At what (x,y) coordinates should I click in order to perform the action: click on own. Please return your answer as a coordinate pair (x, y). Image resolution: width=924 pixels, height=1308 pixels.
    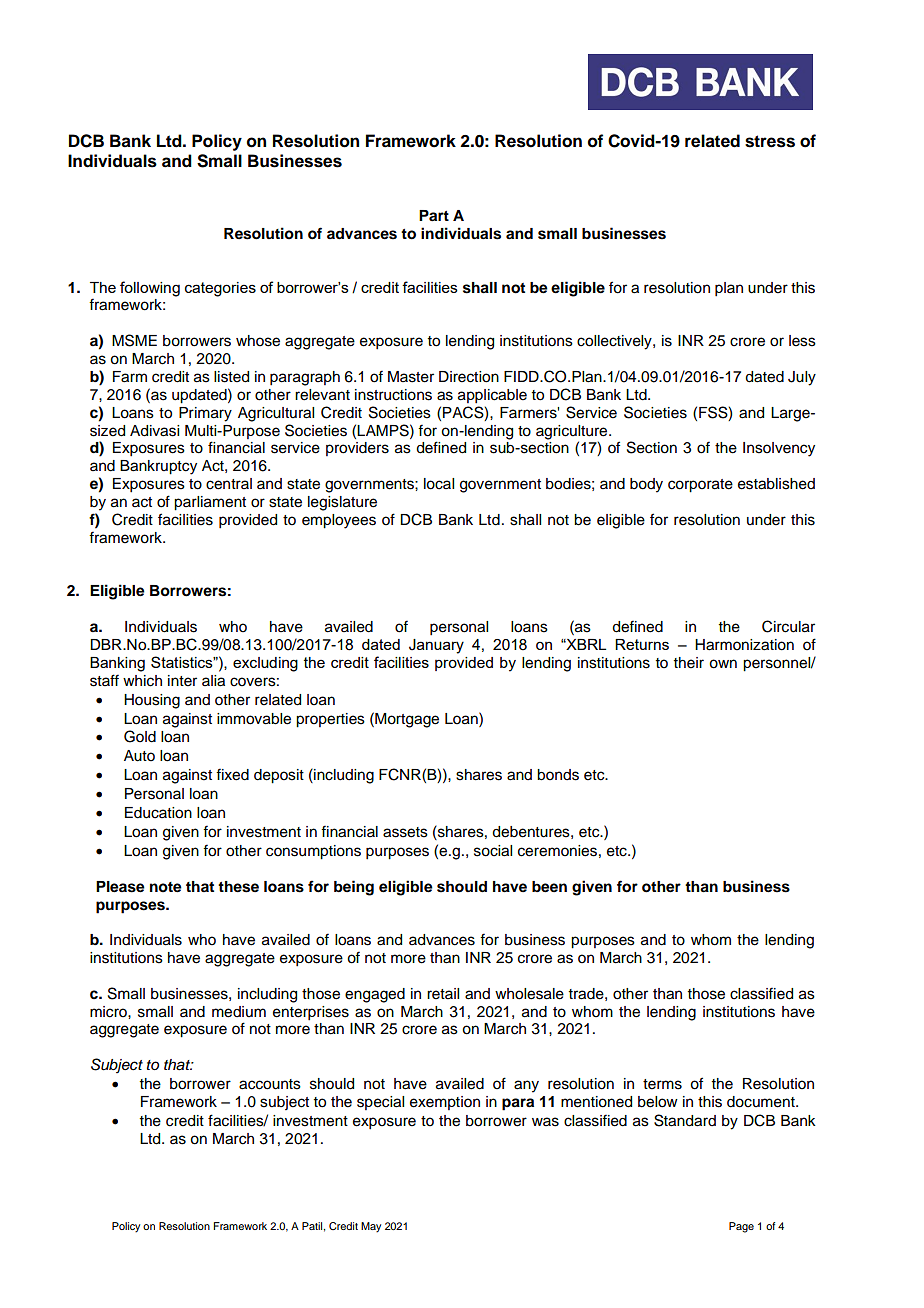
    Looking at the image, I should click on (723, 664).
